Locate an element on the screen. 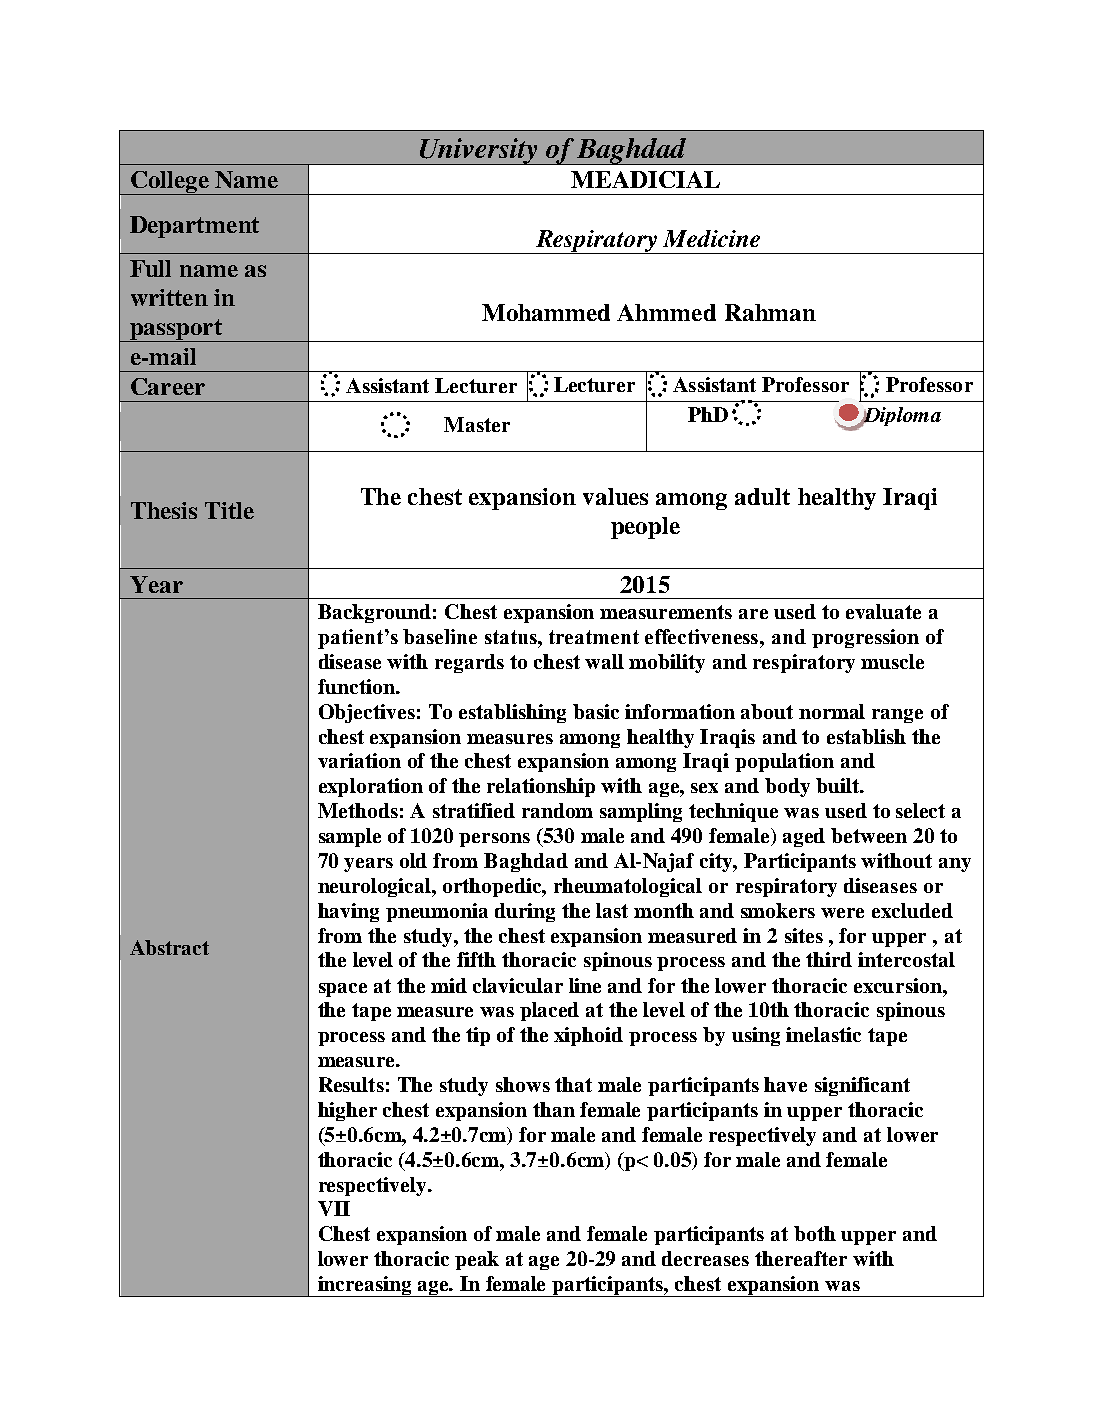 This screenshot has width=1103, height=1428. random is located at coordinates (557, 810).
